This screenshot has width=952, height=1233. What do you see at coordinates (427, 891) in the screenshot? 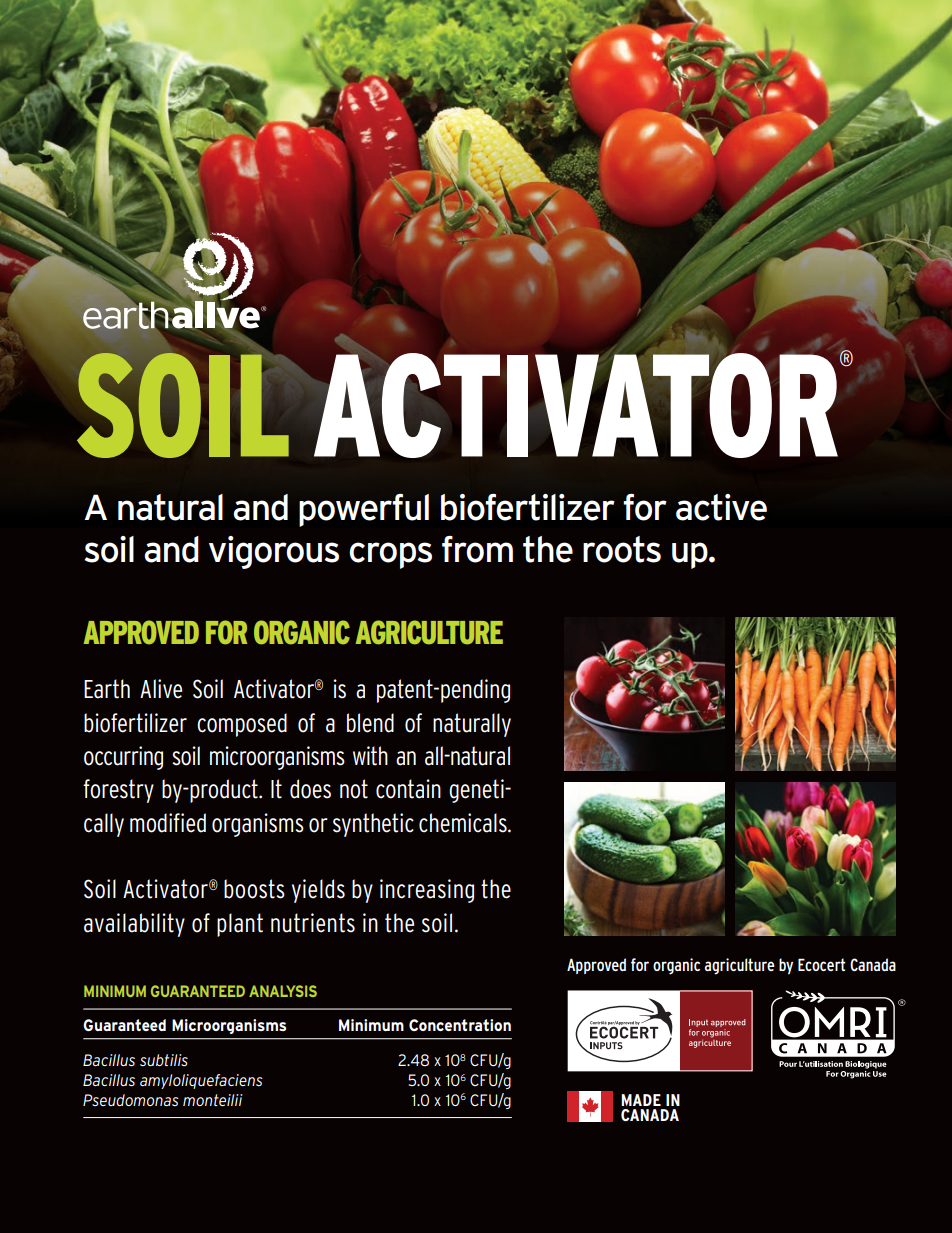
I see `increasing` at bounding box center [427, 891].
